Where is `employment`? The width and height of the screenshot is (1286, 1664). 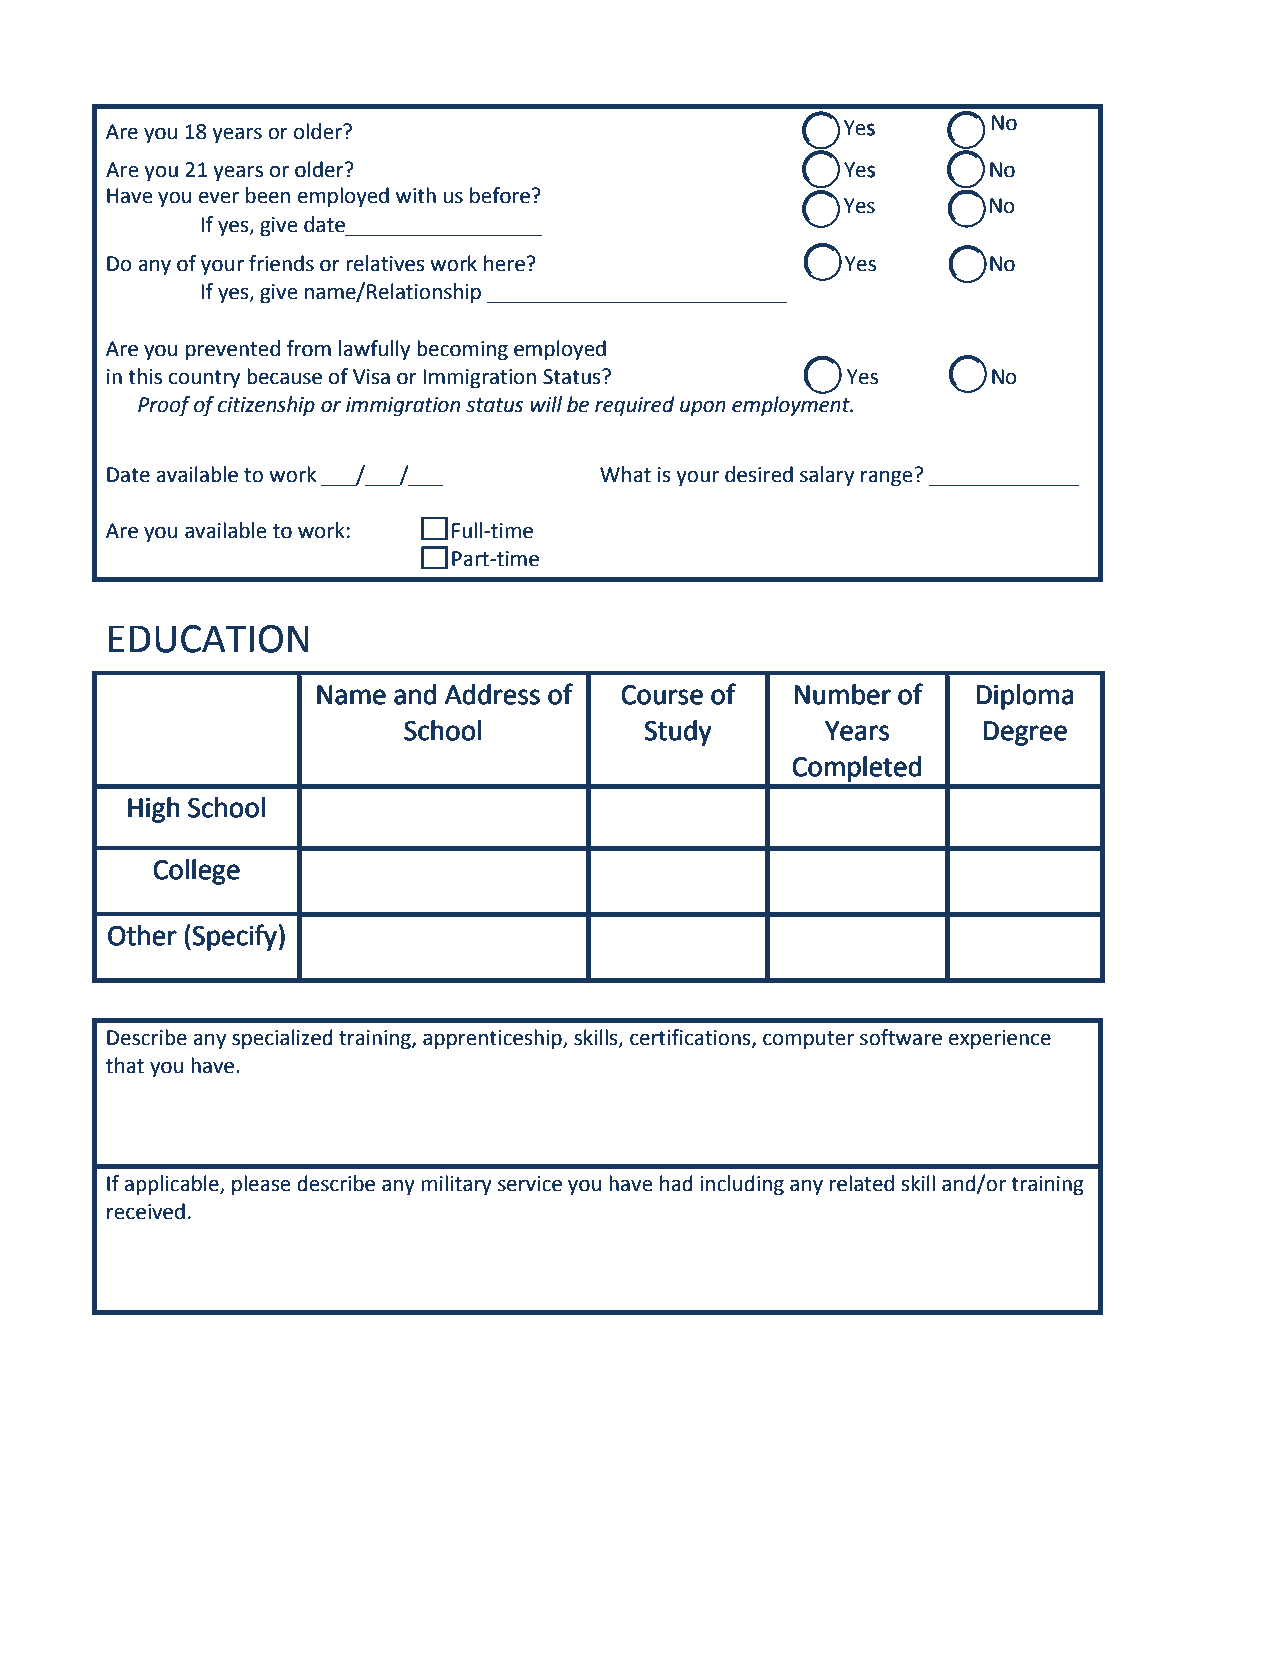 employment is located at coordinates (792, 406).
